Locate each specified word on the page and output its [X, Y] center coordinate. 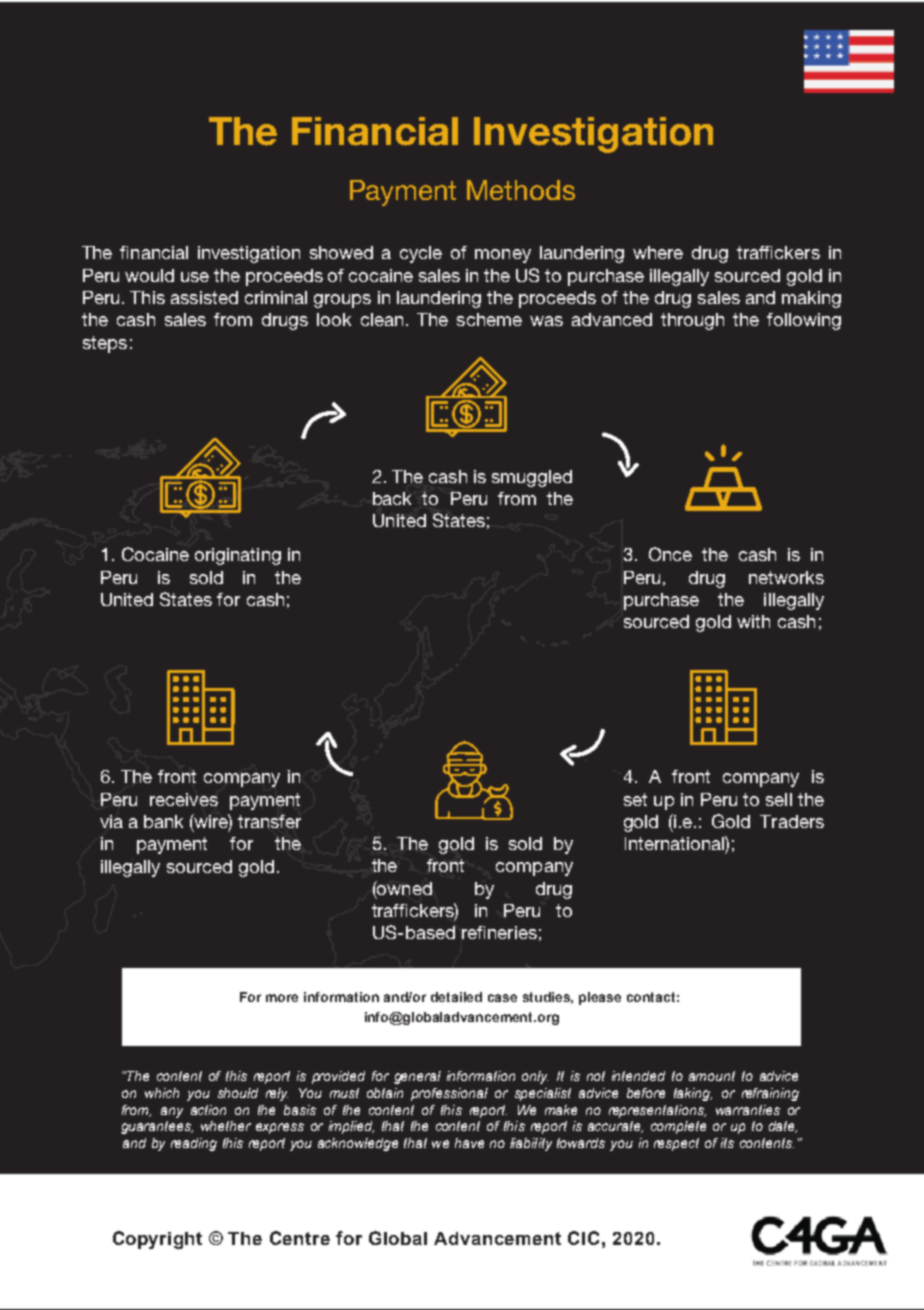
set [635, 799]
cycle [421, 254]
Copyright [157, 1240]
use [195, 277]
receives [184, 799]
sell [779, 799]
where [658, 252]
